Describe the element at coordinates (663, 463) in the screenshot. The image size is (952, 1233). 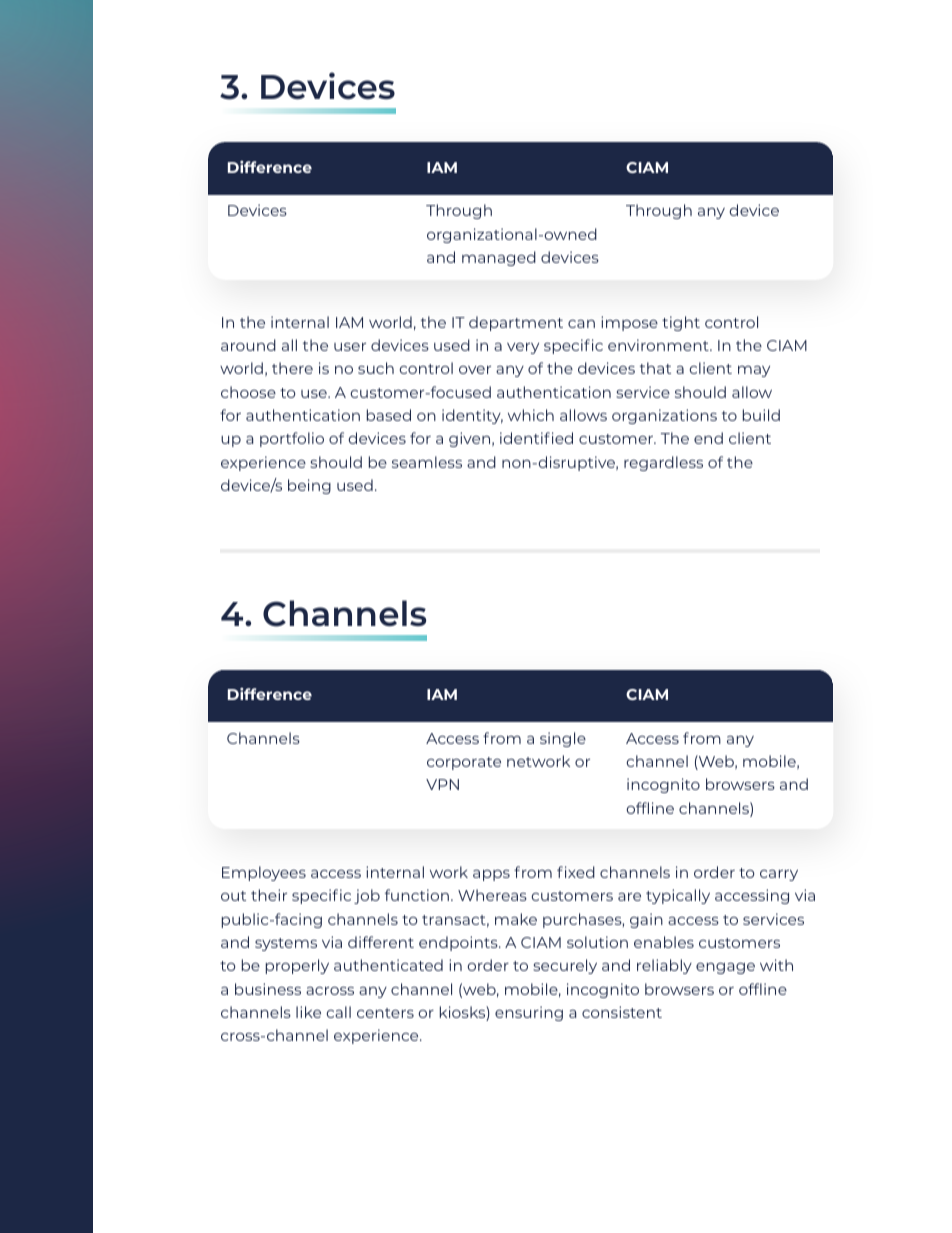
I see `regardless` at that location.
